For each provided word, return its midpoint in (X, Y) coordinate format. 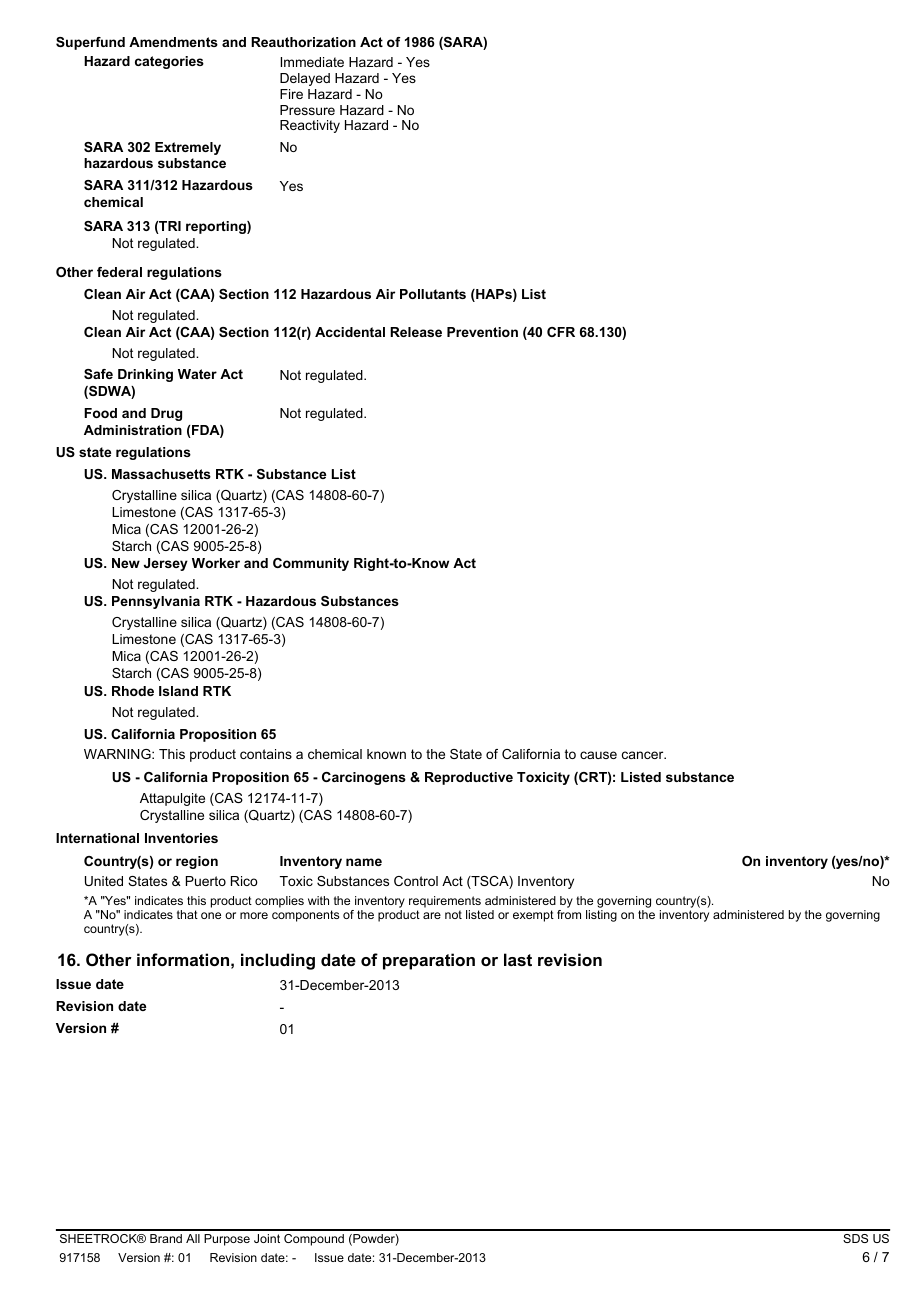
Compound (314, 1240)
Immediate (312, 62)
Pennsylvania (156, 602)
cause (598, 755)
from (569, 914)
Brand (166, 1238)
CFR (561, 332)
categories (169, 62)
